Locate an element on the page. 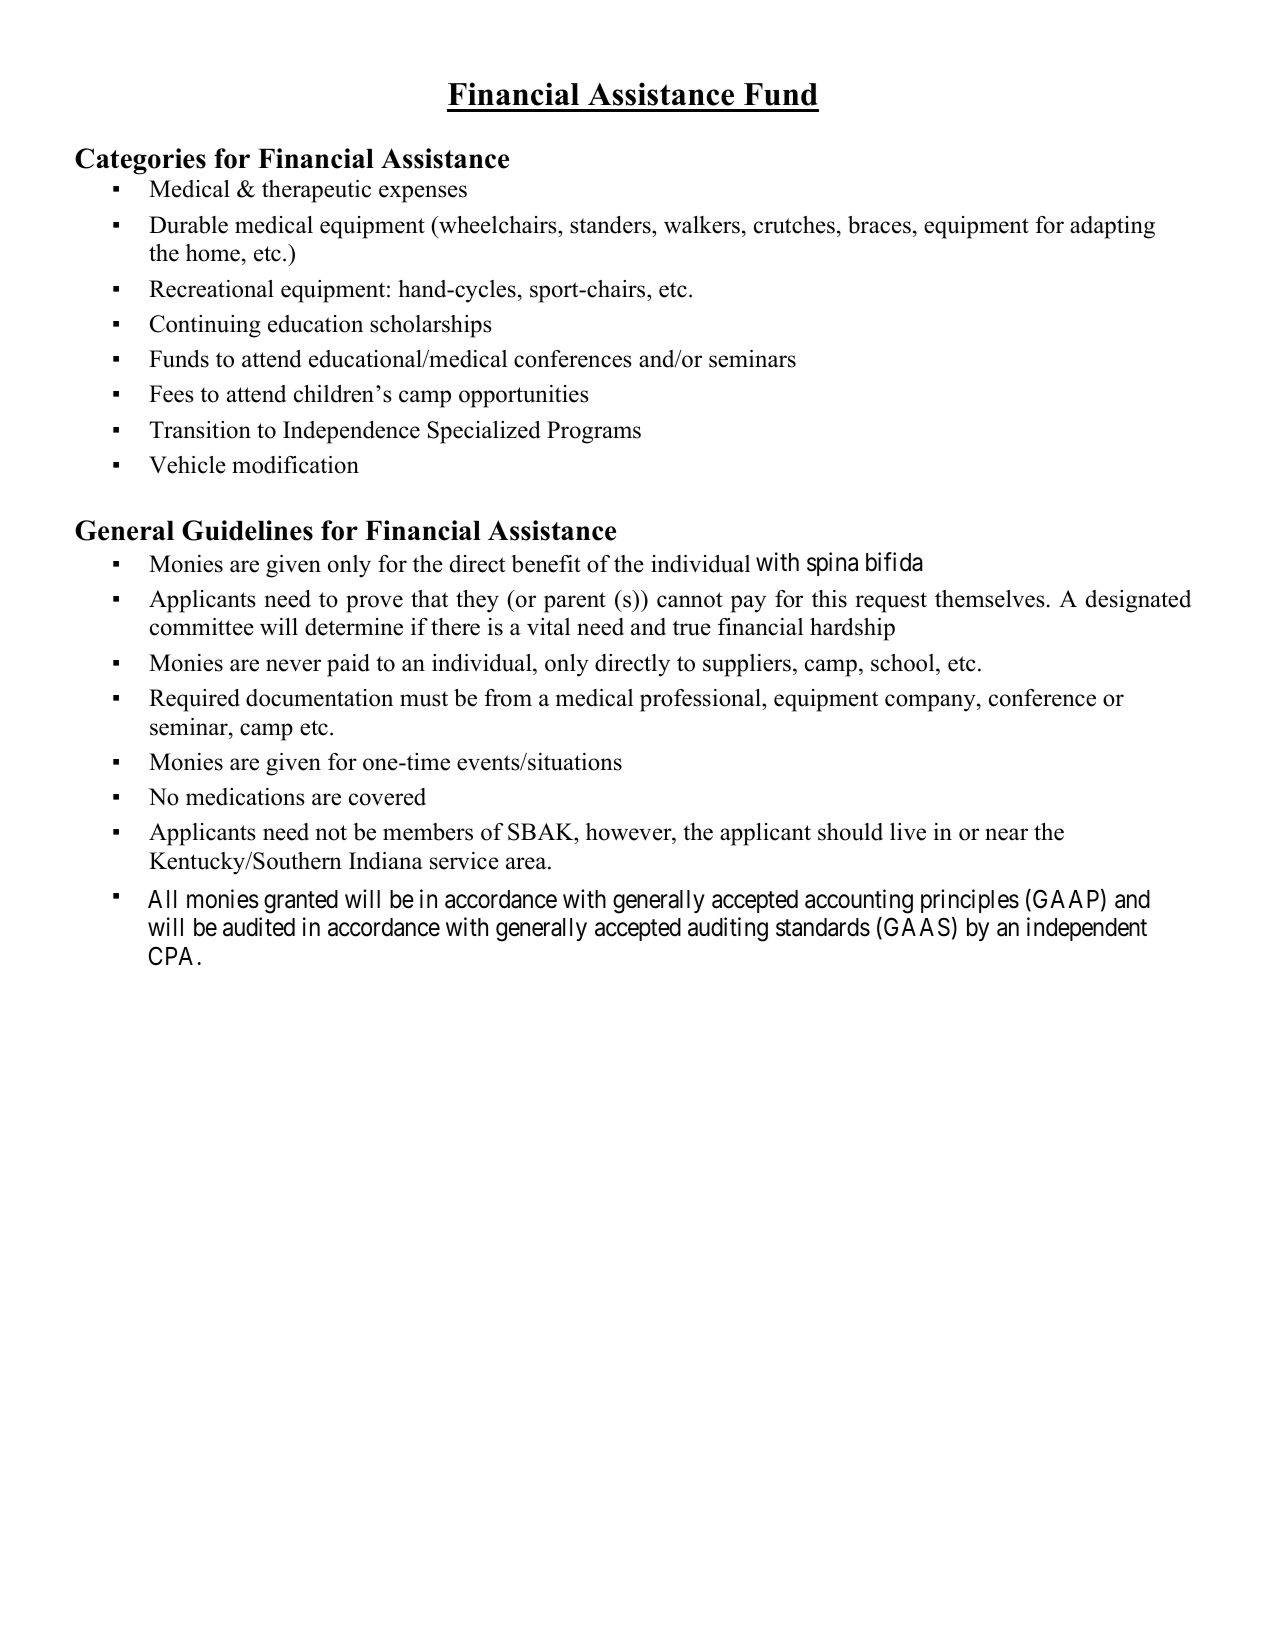 This page has width=1267, height=1639. benefit is located at coordinates (546, 564).
